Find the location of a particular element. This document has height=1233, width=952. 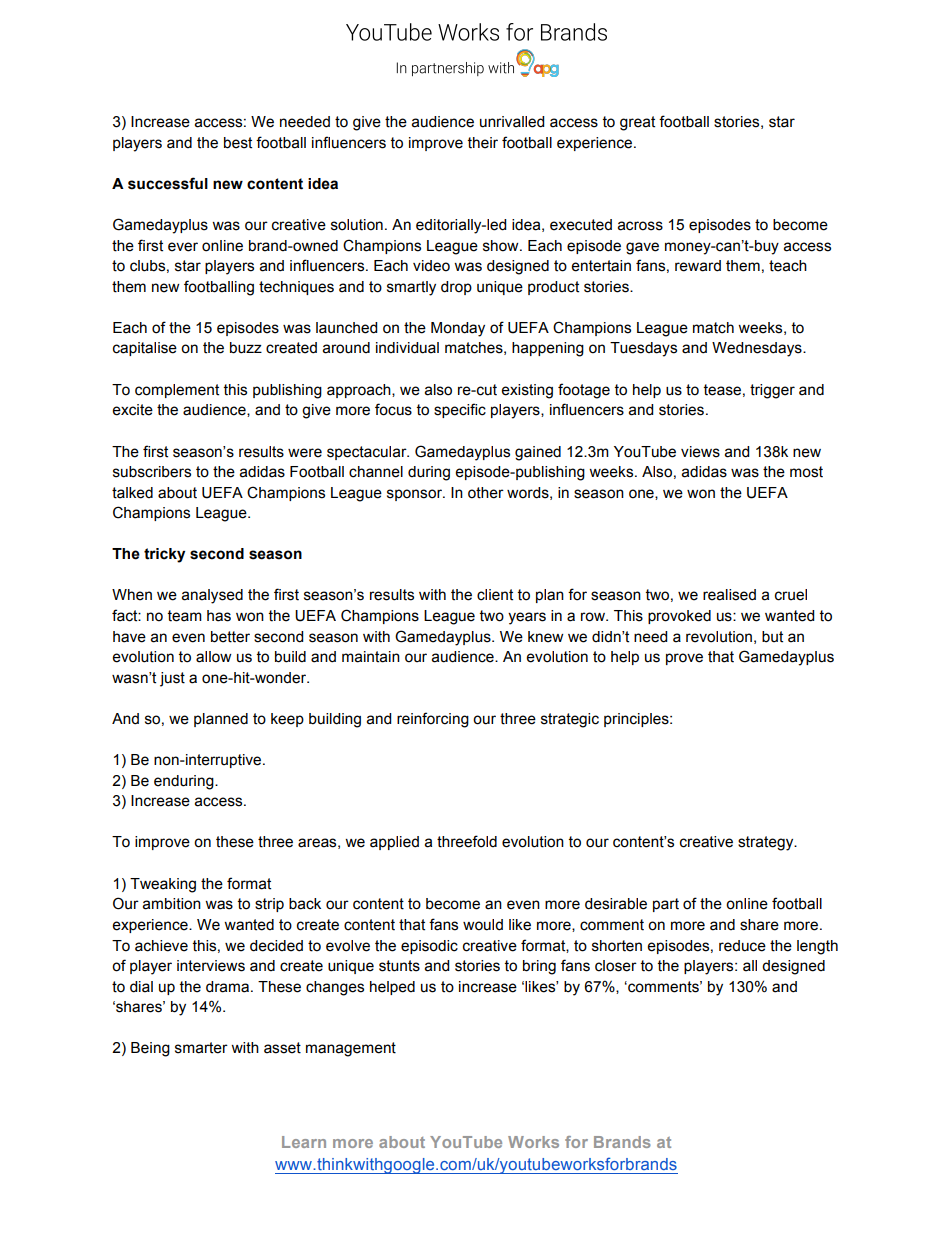

management is located at coordinates (351, 1049).
